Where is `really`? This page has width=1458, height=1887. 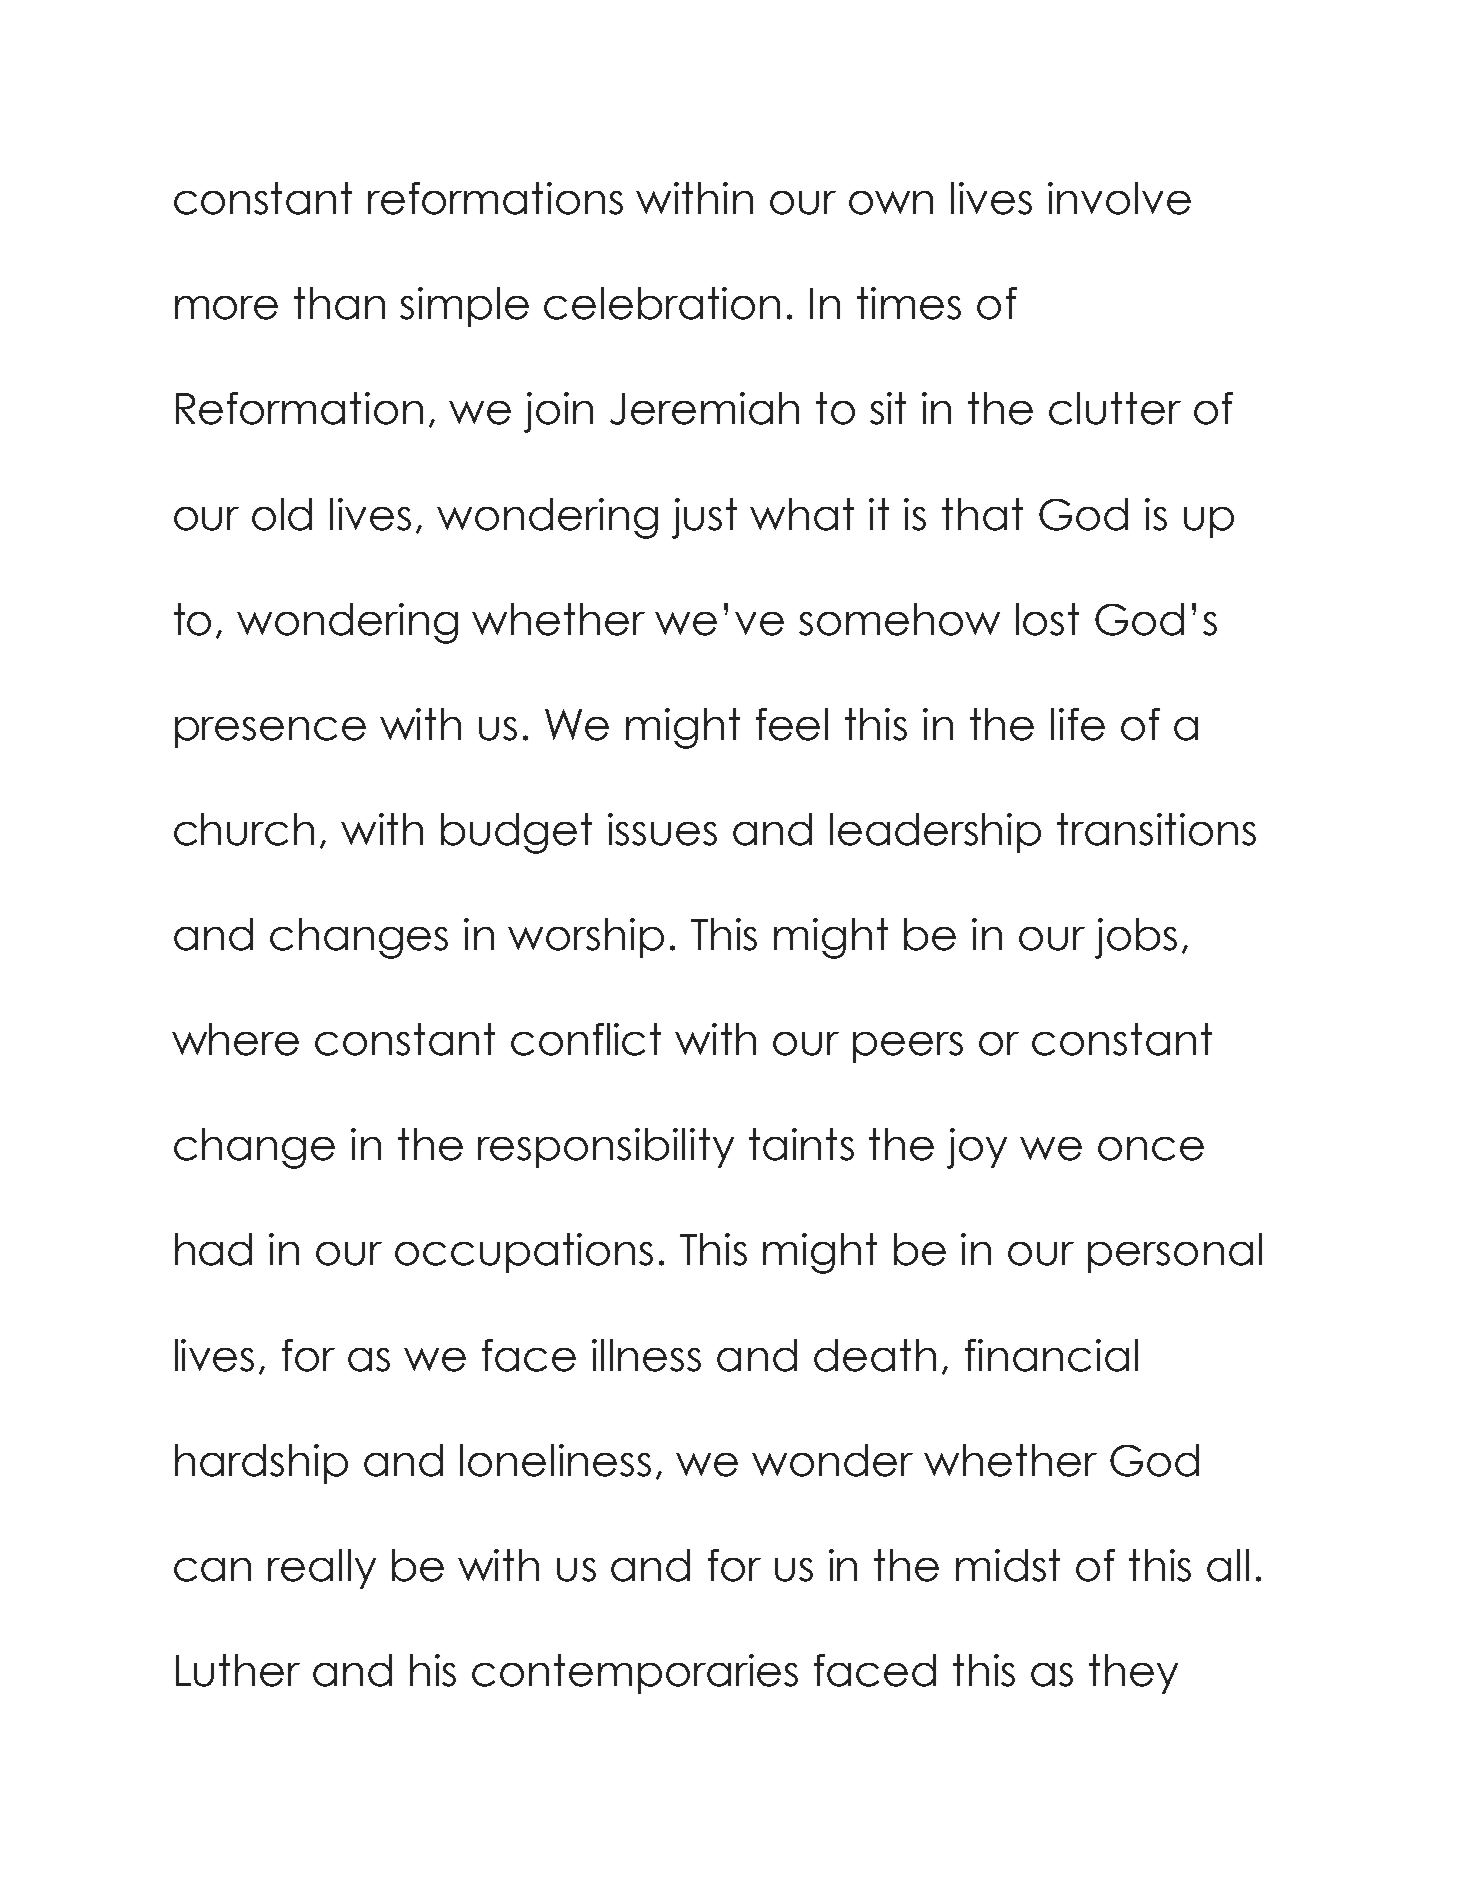
really is located at coordinates (322, 1569).
